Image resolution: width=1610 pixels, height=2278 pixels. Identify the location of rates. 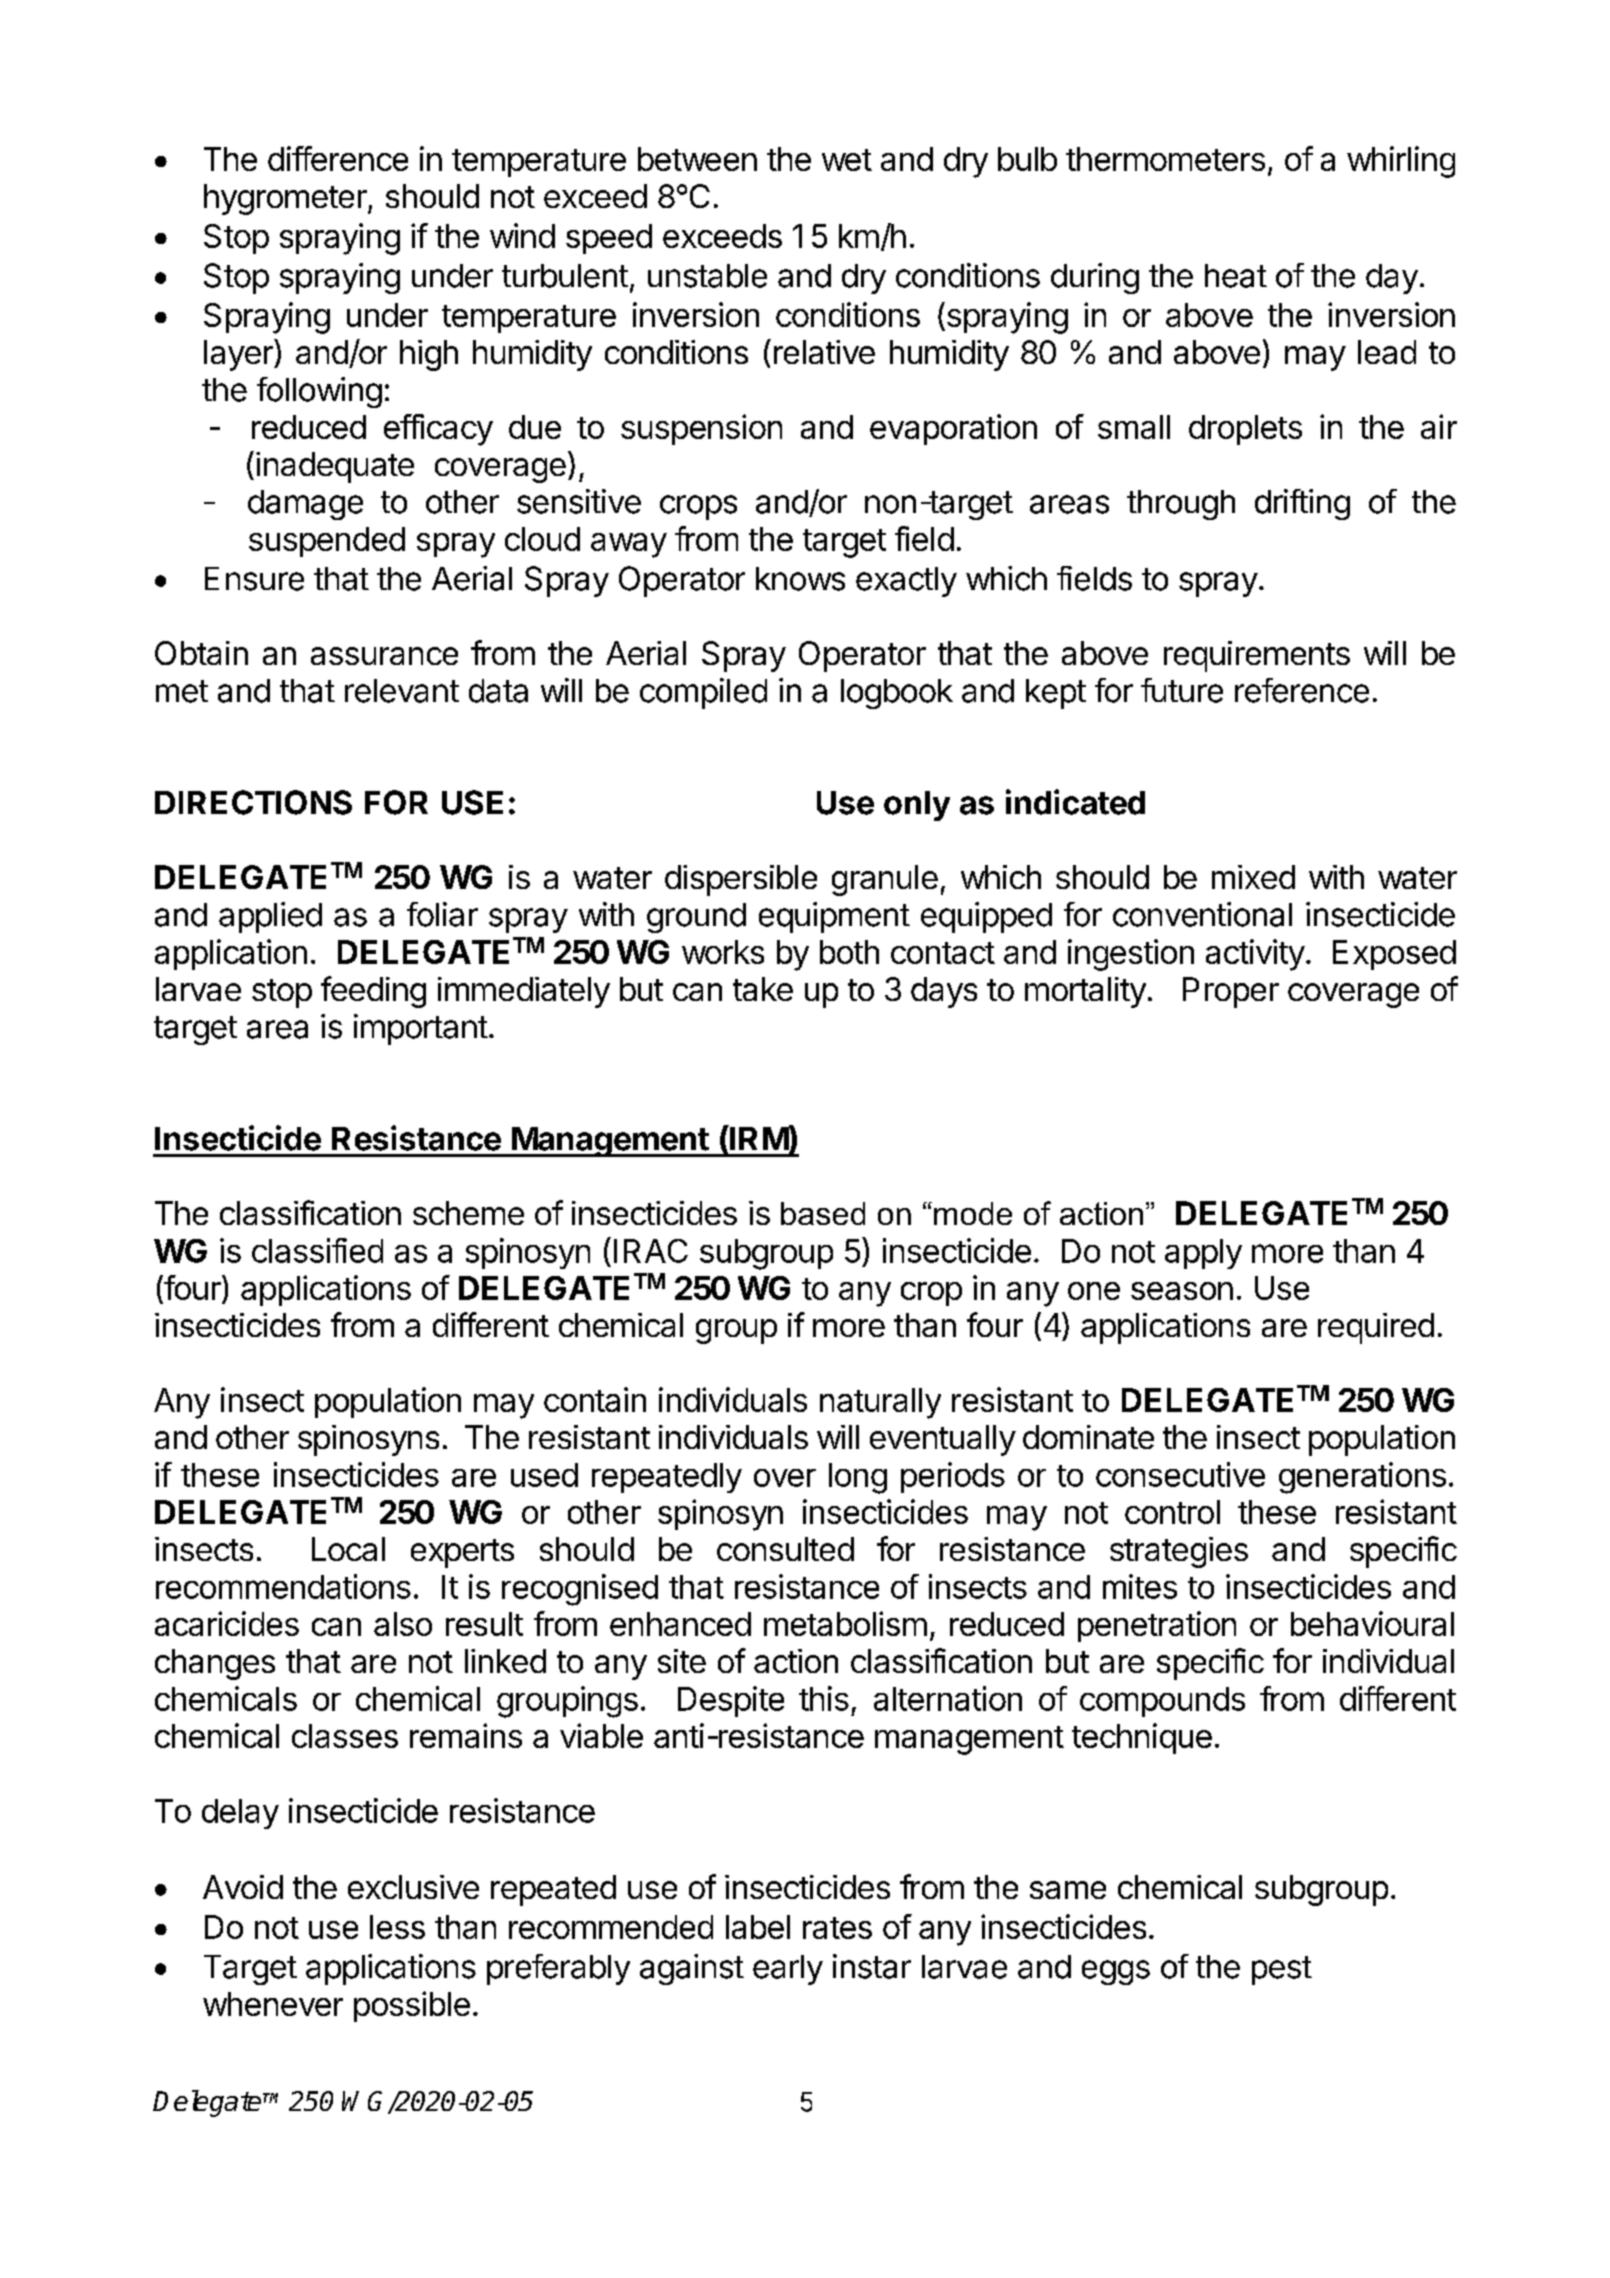
(837, 1928).
